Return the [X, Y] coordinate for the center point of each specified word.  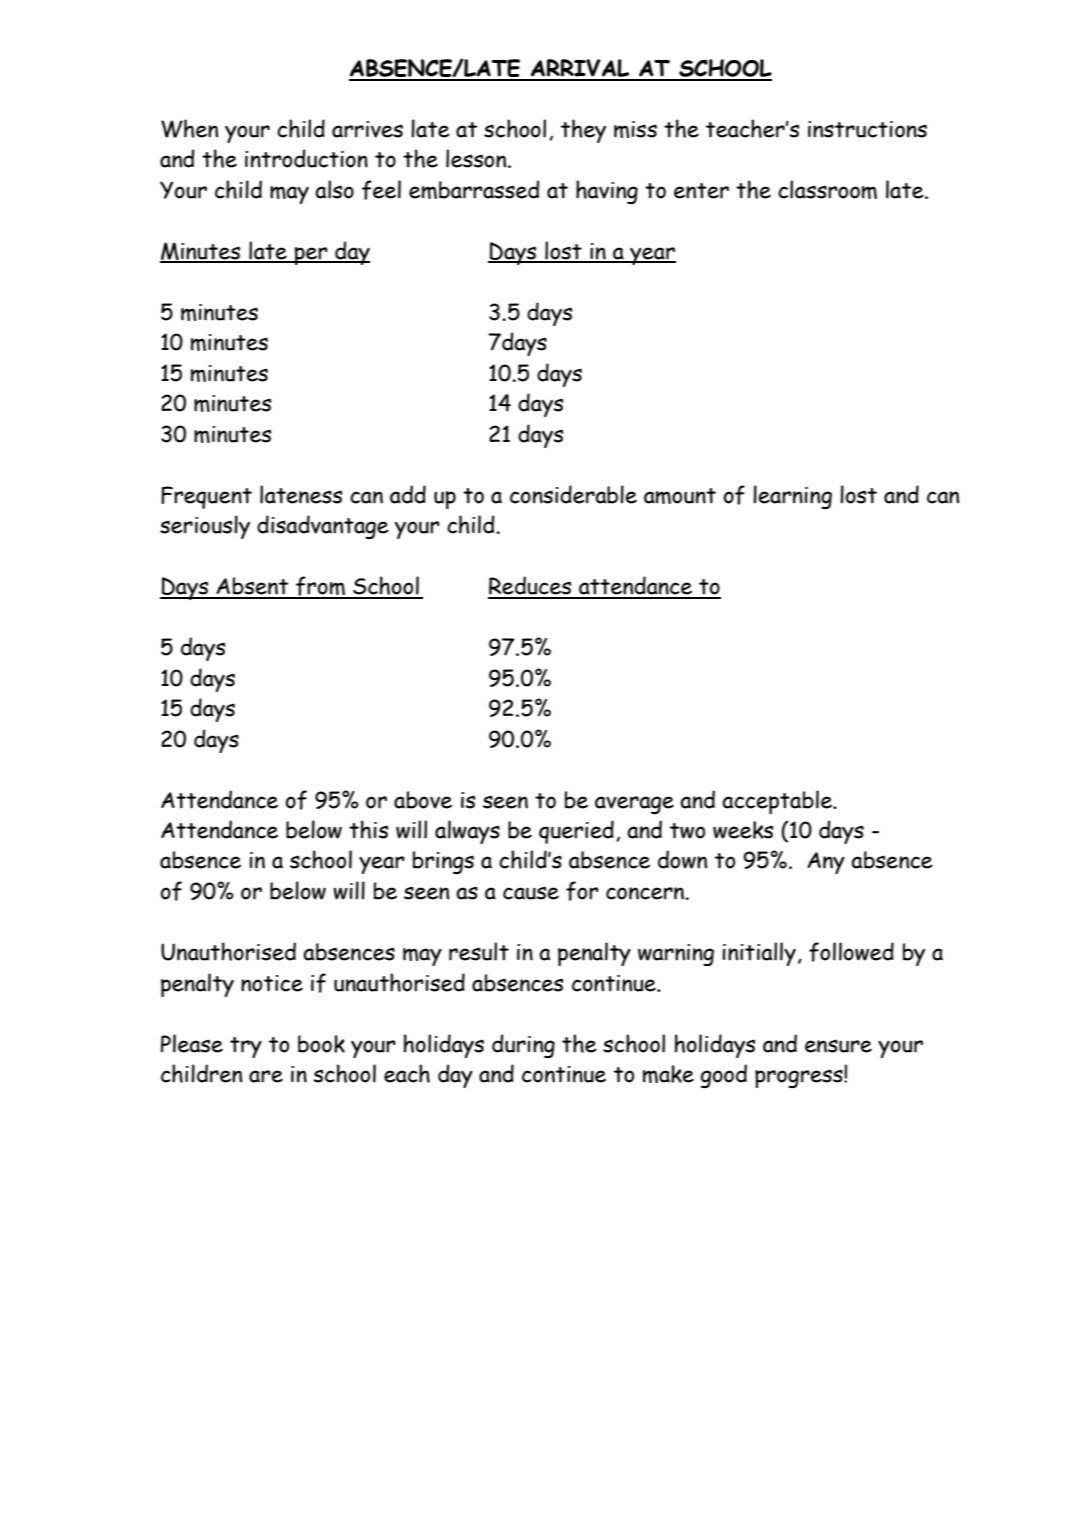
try [246, 1047]
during [523, 1046]
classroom [827, 189]
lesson [477, 158]
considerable [573, 494]
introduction [306, 158]
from [320, 587]
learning [792, 497]
